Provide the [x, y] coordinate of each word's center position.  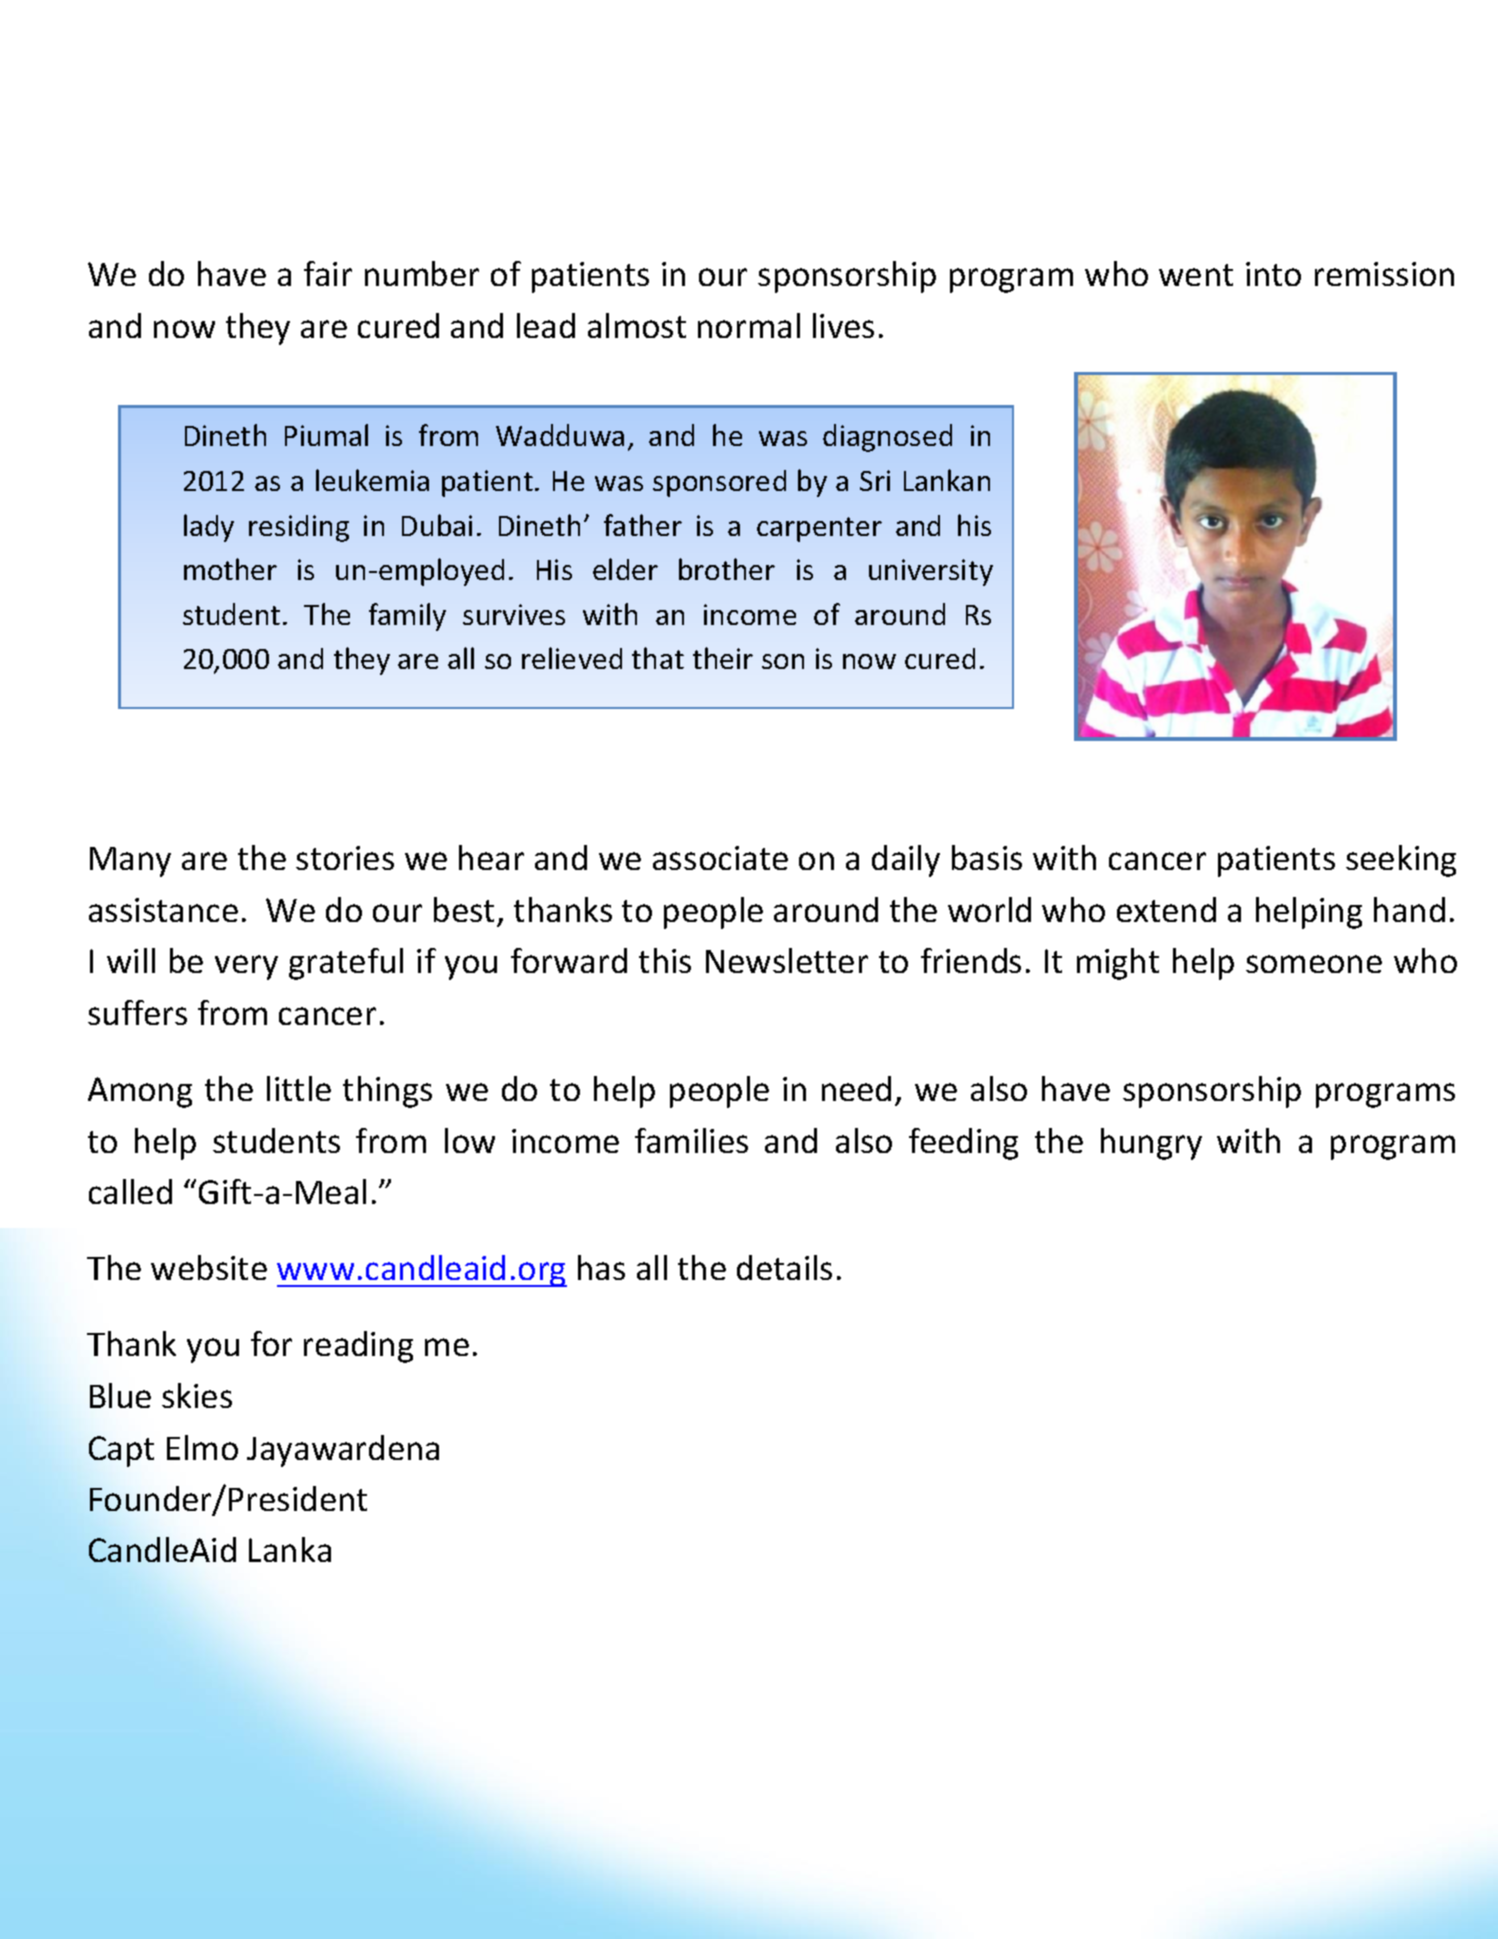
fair [328, 273]
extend [1166, 909]
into [1273, 274]
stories [345, 858]
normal [749, 325]
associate [720, 858]
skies [197, 1395]
